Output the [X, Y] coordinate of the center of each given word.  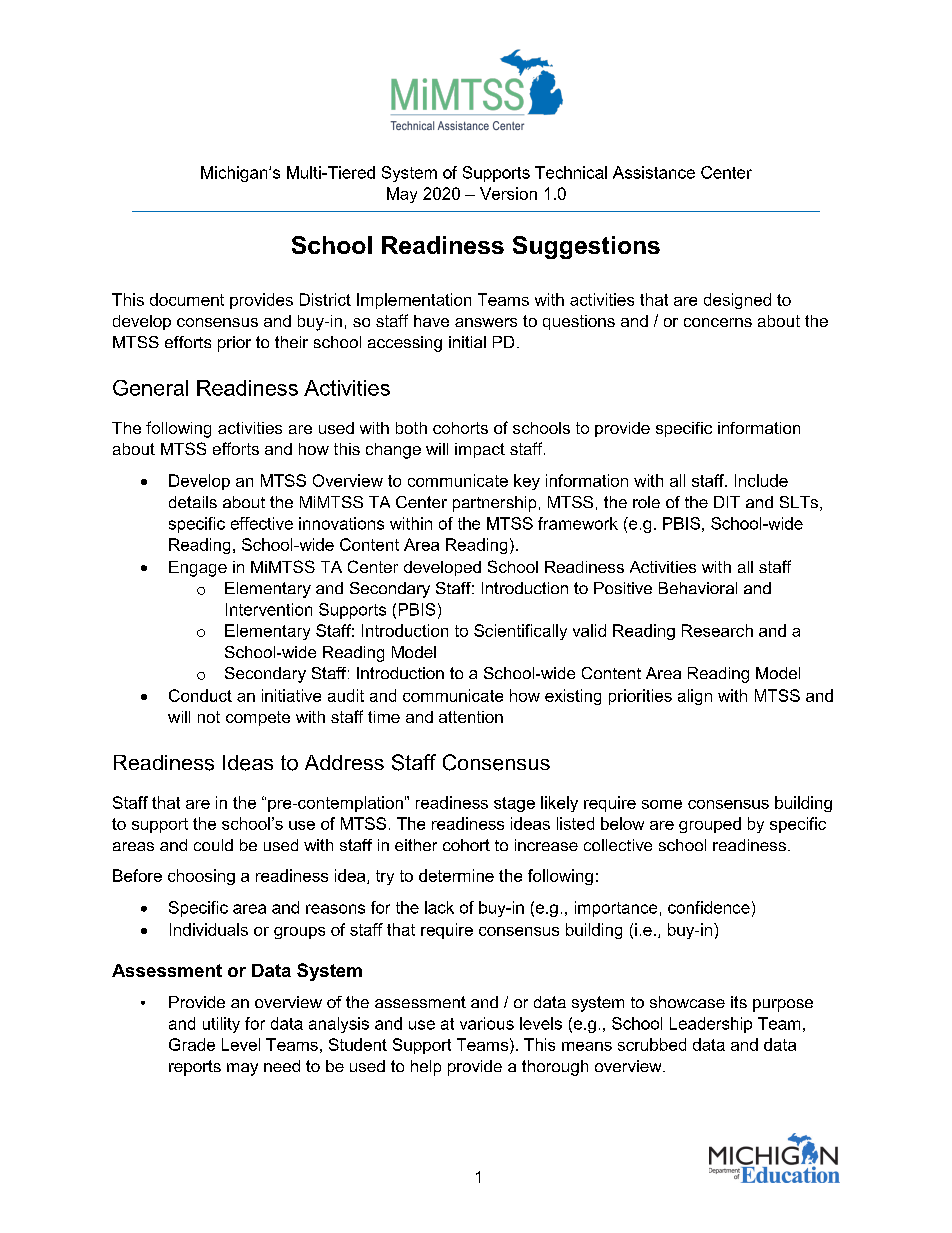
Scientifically [520, 632]
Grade [192, 1044]
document [187, 299]
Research [717, 630]
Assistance [654, 172]
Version [508, 193]
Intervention [269, 609]
